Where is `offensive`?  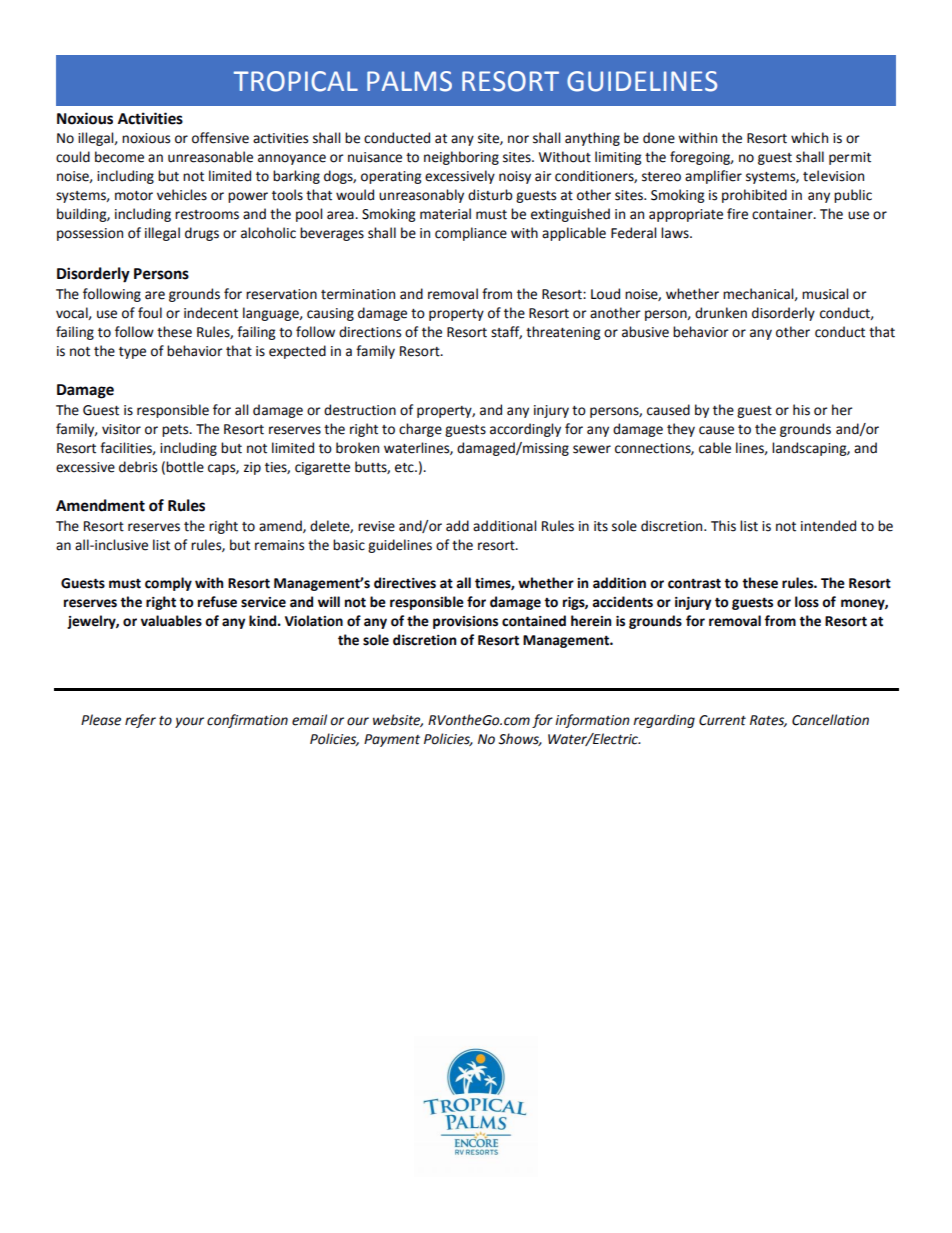
offensive is located at coordinates (220, 138).
